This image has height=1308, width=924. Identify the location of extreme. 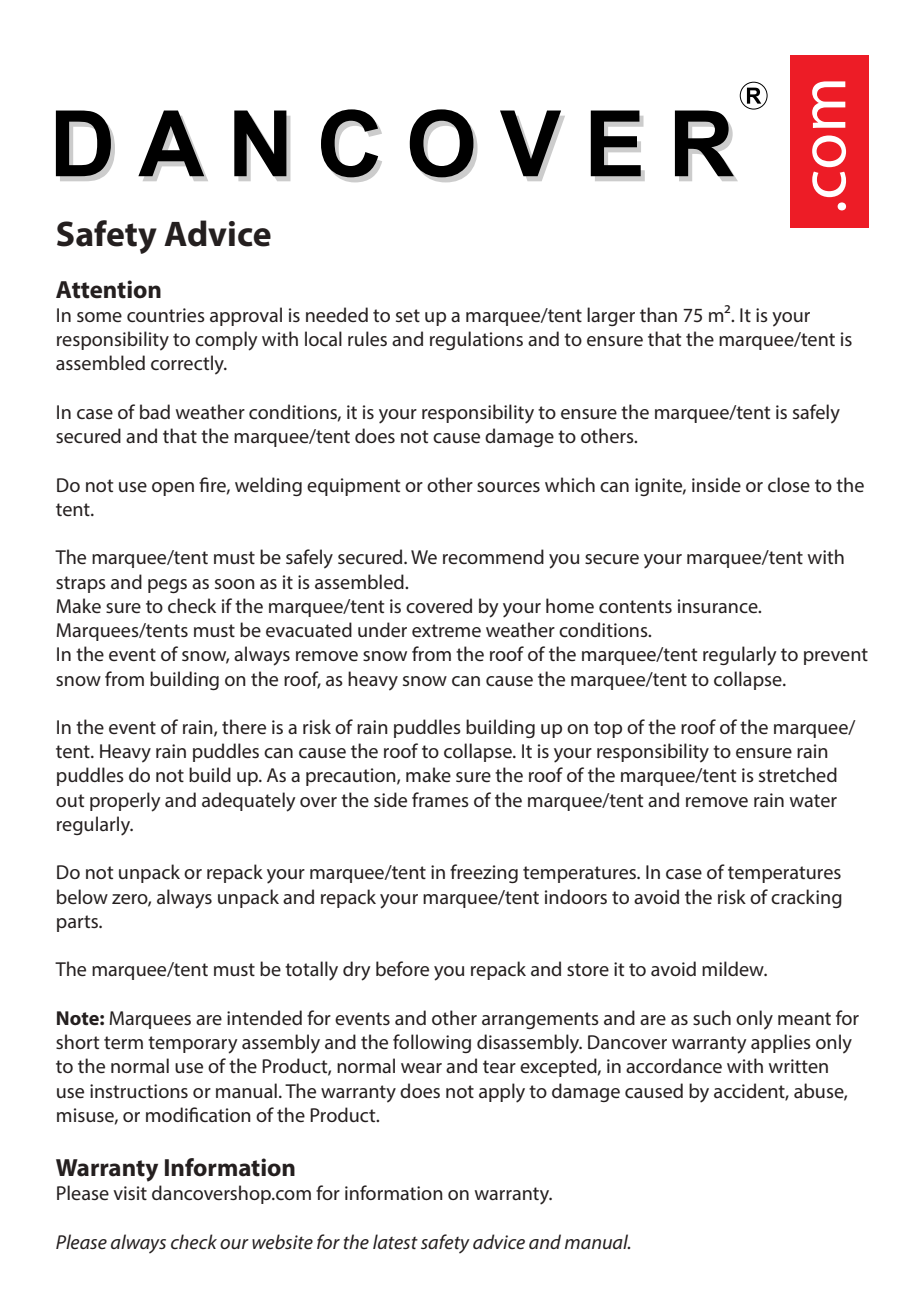
(446, 630).
